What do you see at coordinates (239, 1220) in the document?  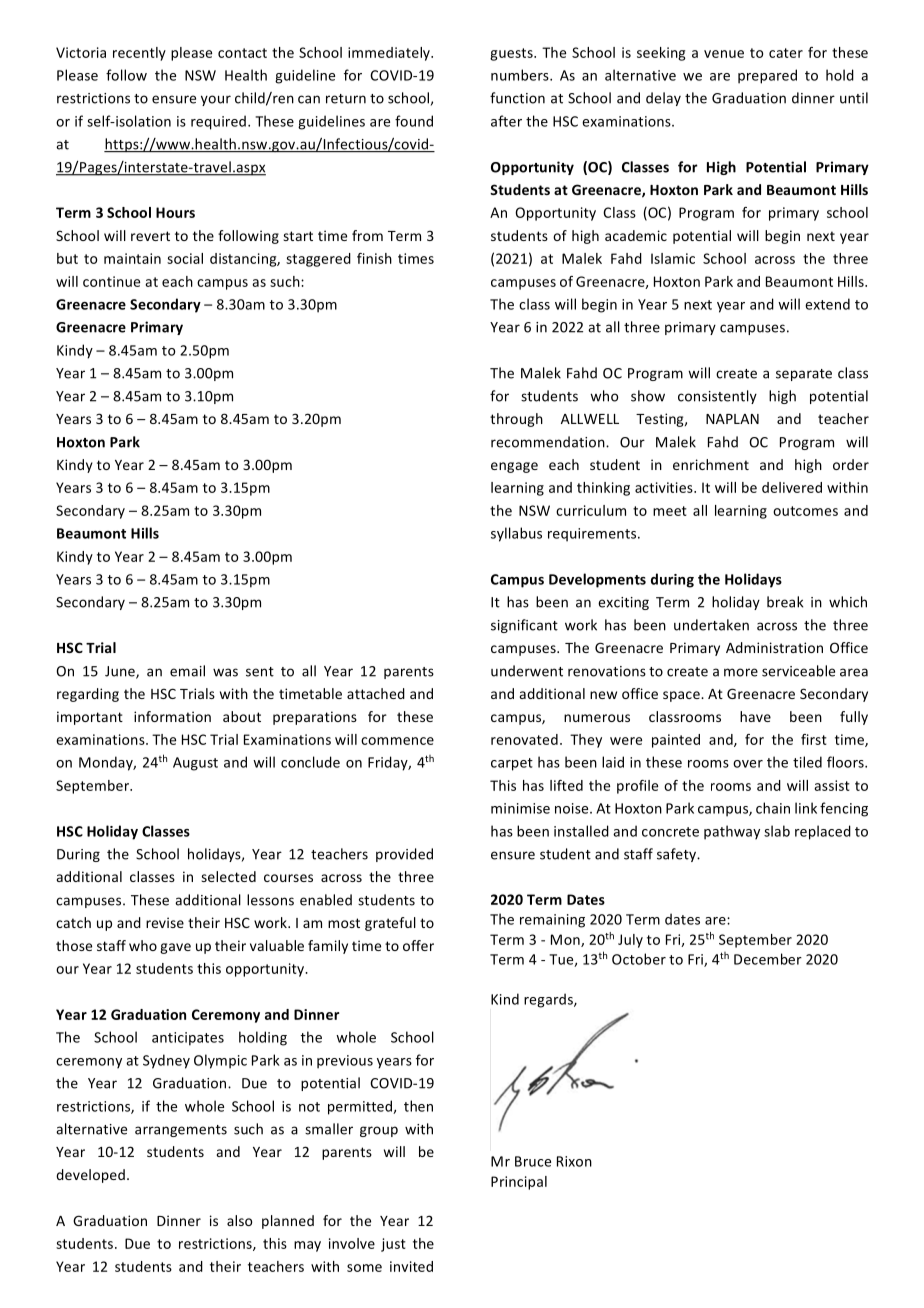 I see `also` at bounding box center [239, 1220].
